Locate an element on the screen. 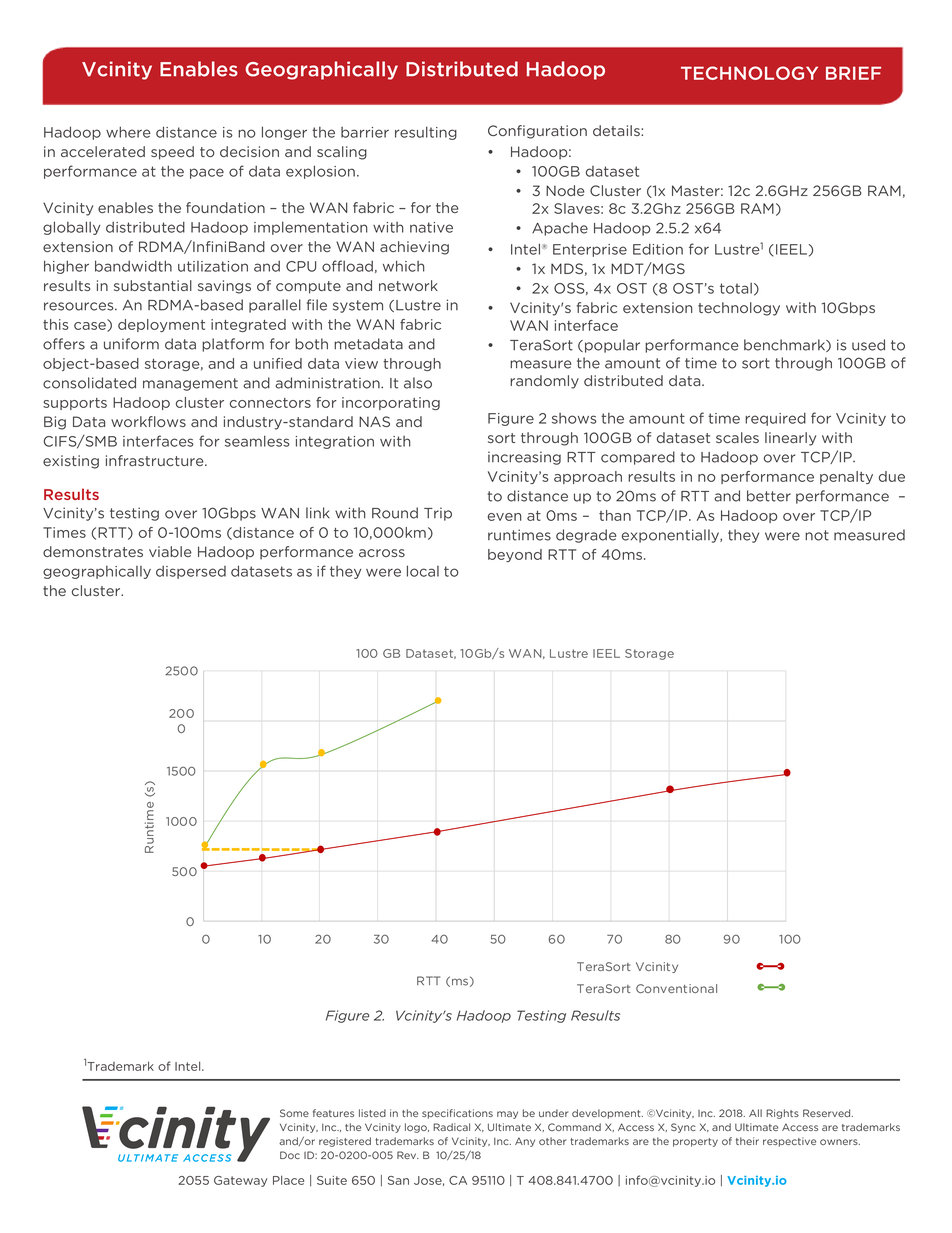 The width and height of the screenshot is (952, 1233). Gateway is located at coordinates (240, 1181).
